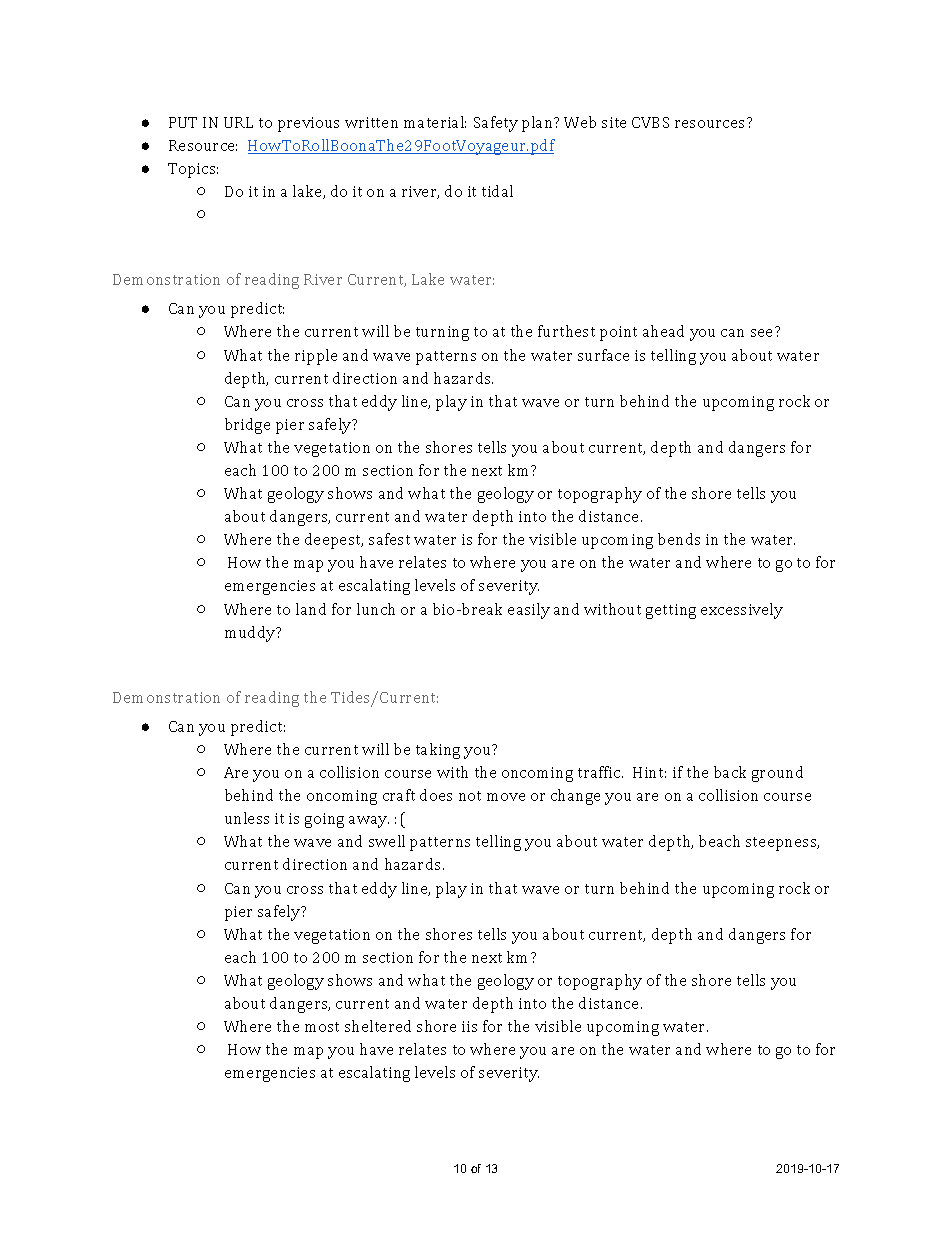 The width and height of the screenshot is (952, 1233). What do you see at coordinates (322, 1027) in the screenshot?
I see `most` at bounding box center [322, 1027].
